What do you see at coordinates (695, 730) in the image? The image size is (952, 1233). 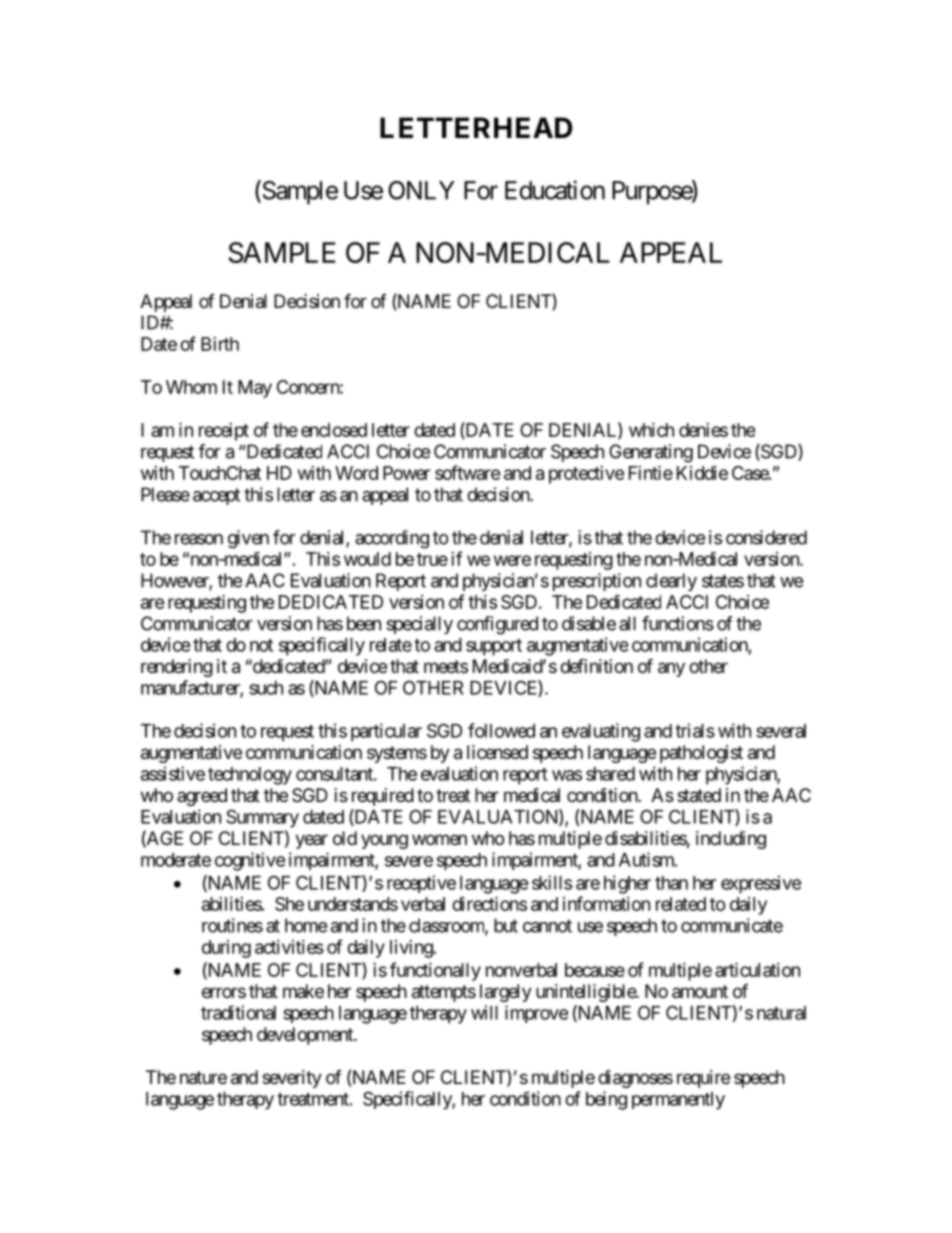 I see `trials` at bounding box center [695, 730].
